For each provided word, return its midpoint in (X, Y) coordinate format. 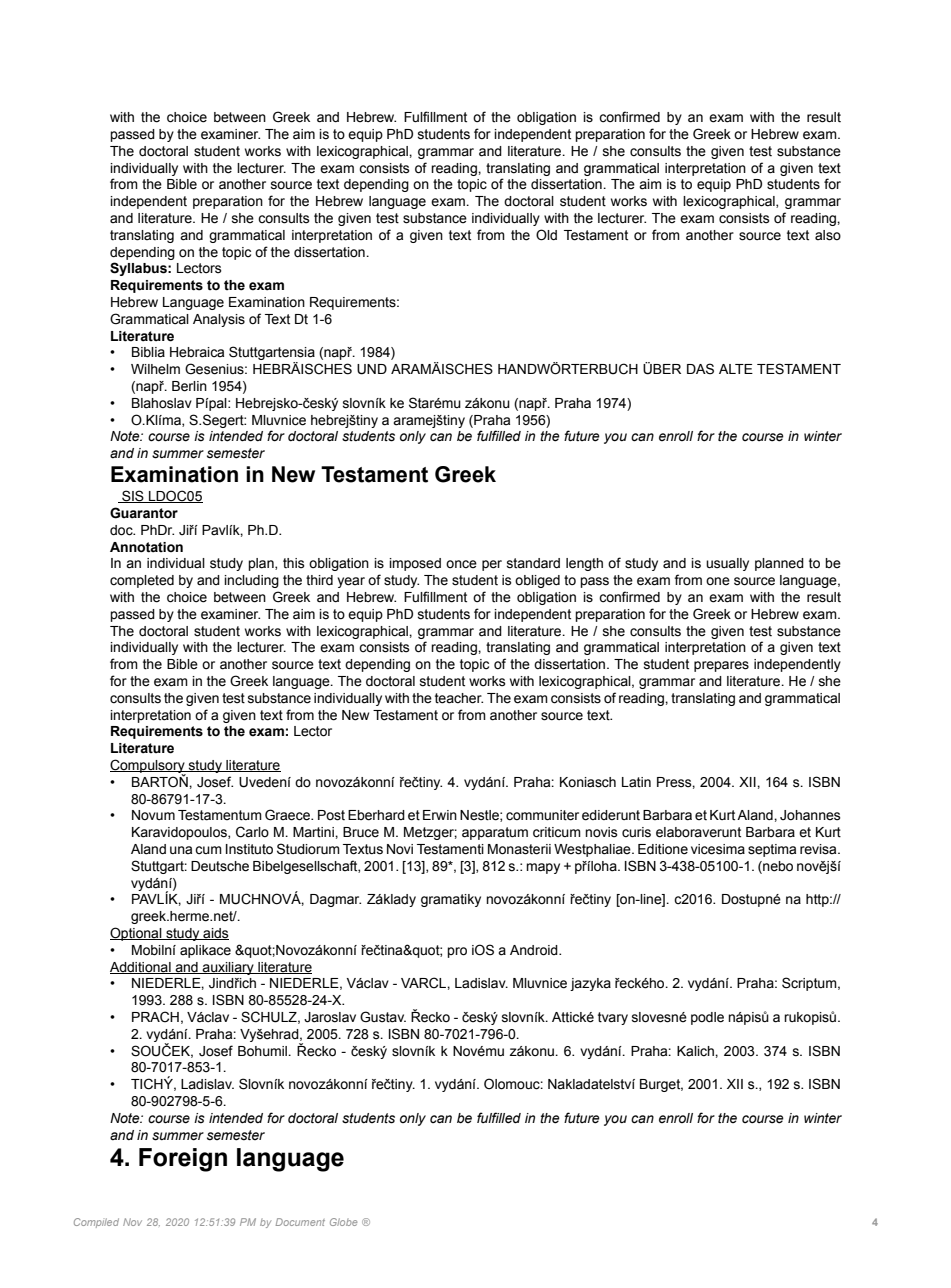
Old (546, 235)
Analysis (219, 320)
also (828, 235)
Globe (343, 1222)
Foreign (183, 1160)
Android (535, 950)
